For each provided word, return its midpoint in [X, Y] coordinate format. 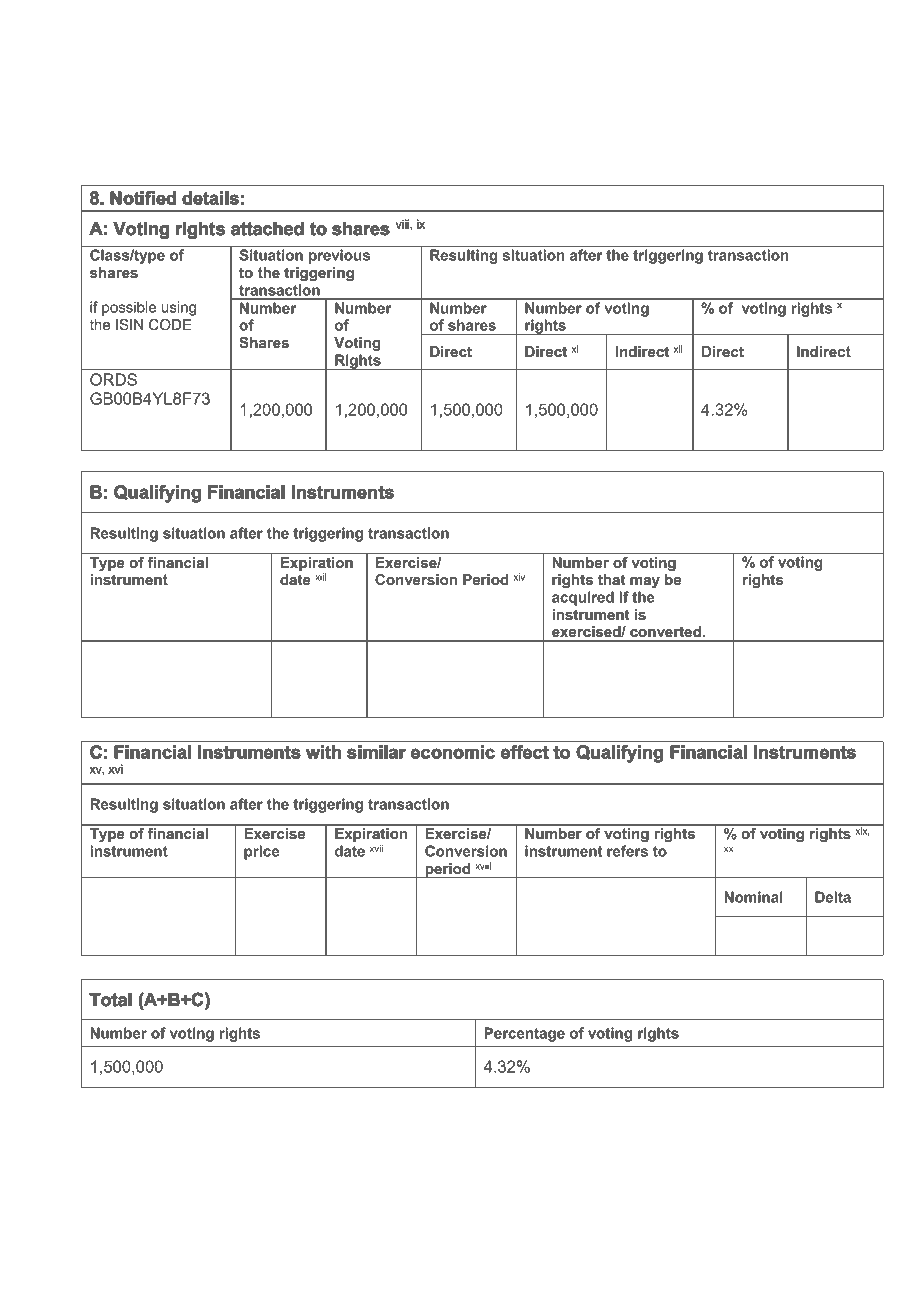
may [645, 582]
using [179, 308]
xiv [519, 577]
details [211, 198]
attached [267, 228]
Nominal [753, 897]
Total [111, 999]
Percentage [524, 1034]
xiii [320, 577]
